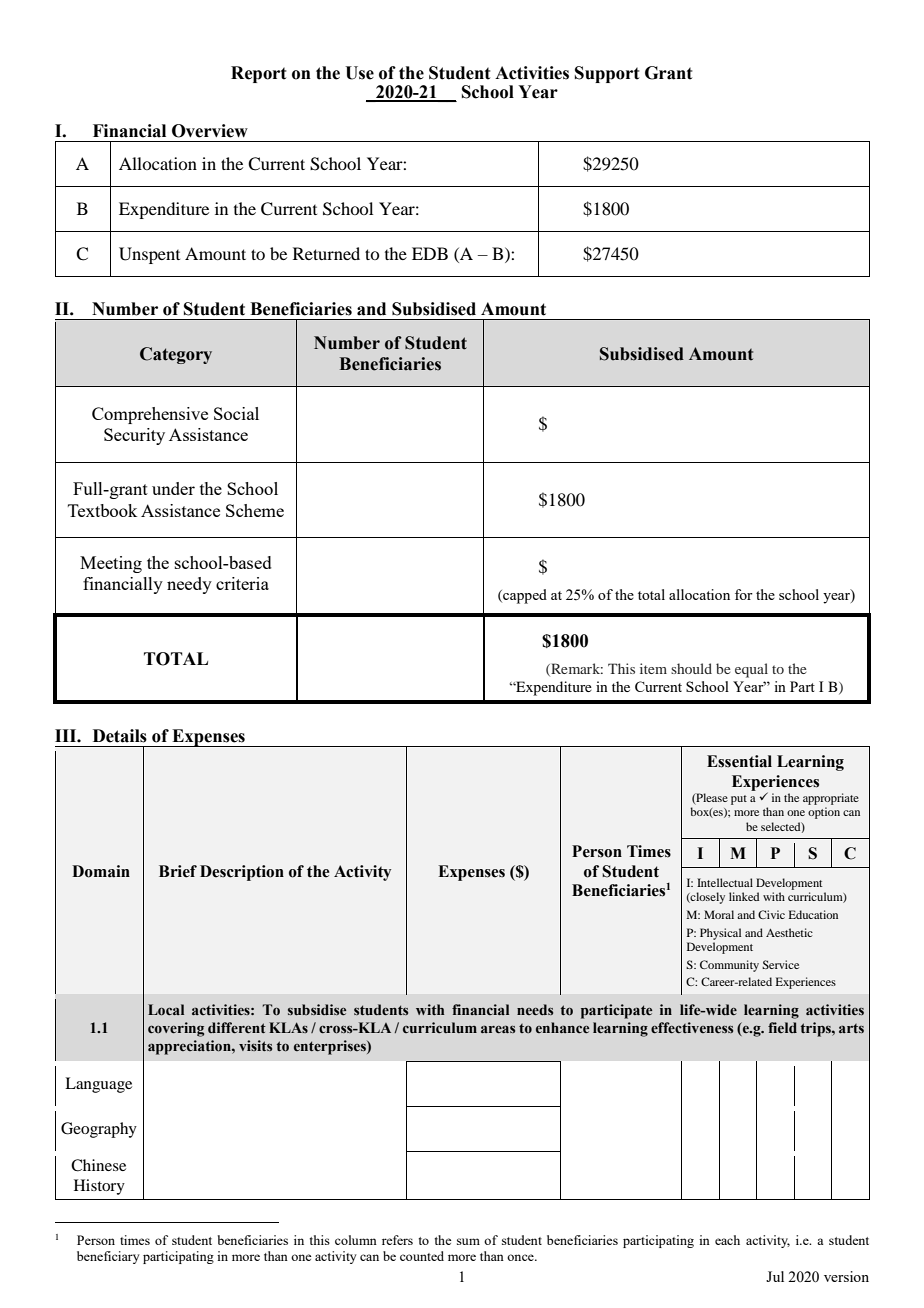  Describe the element at coordinates (210, 131) in the screenshot. I see `Overview` at that location.
